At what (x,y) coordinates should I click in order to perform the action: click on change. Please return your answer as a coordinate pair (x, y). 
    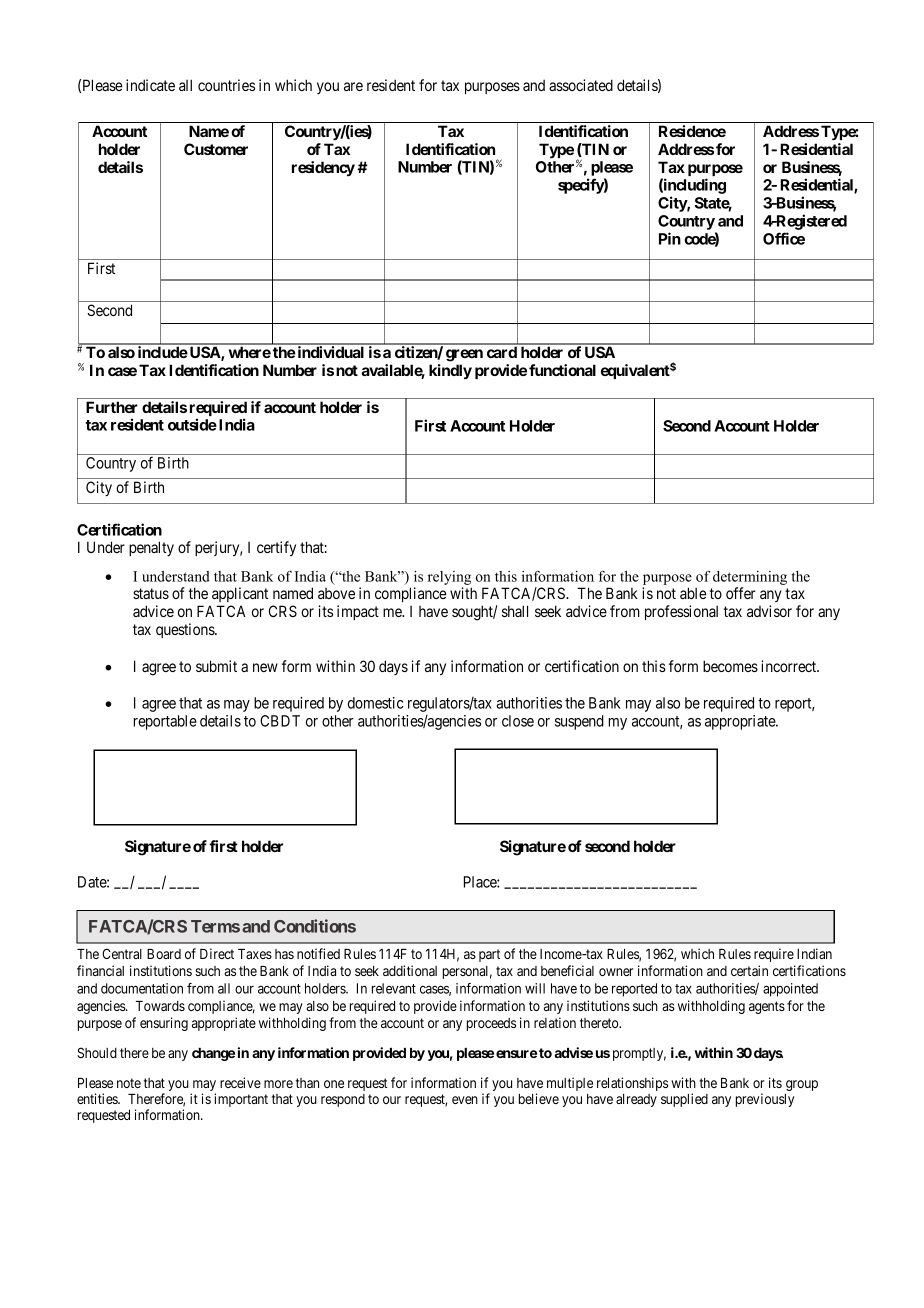
    Looking at the image, I should click on (213, 1054).
